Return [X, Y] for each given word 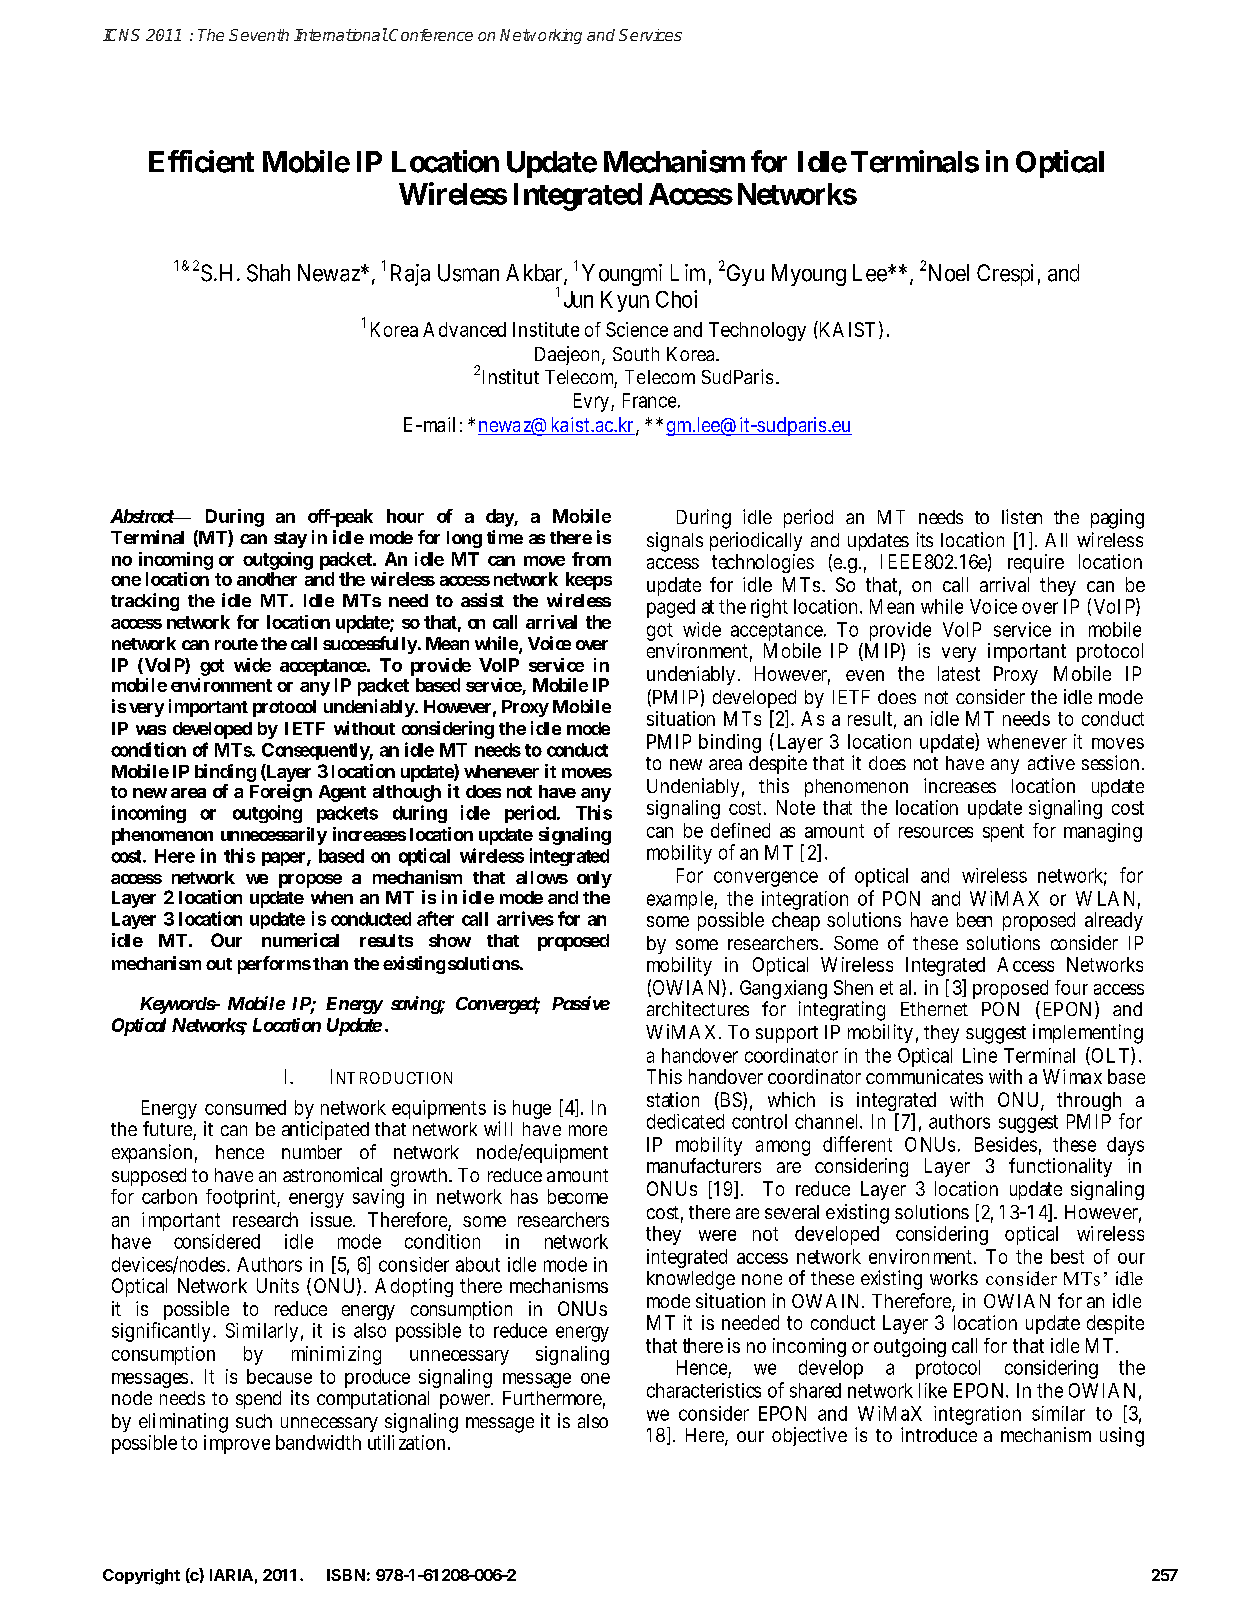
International [341, 34]
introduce [939, 1434]
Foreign [281, 793]
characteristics [704, 1390]
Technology [757, 331]
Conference [431, 35]
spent [1003, 833]
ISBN [346, 1575]
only [594, 879]
